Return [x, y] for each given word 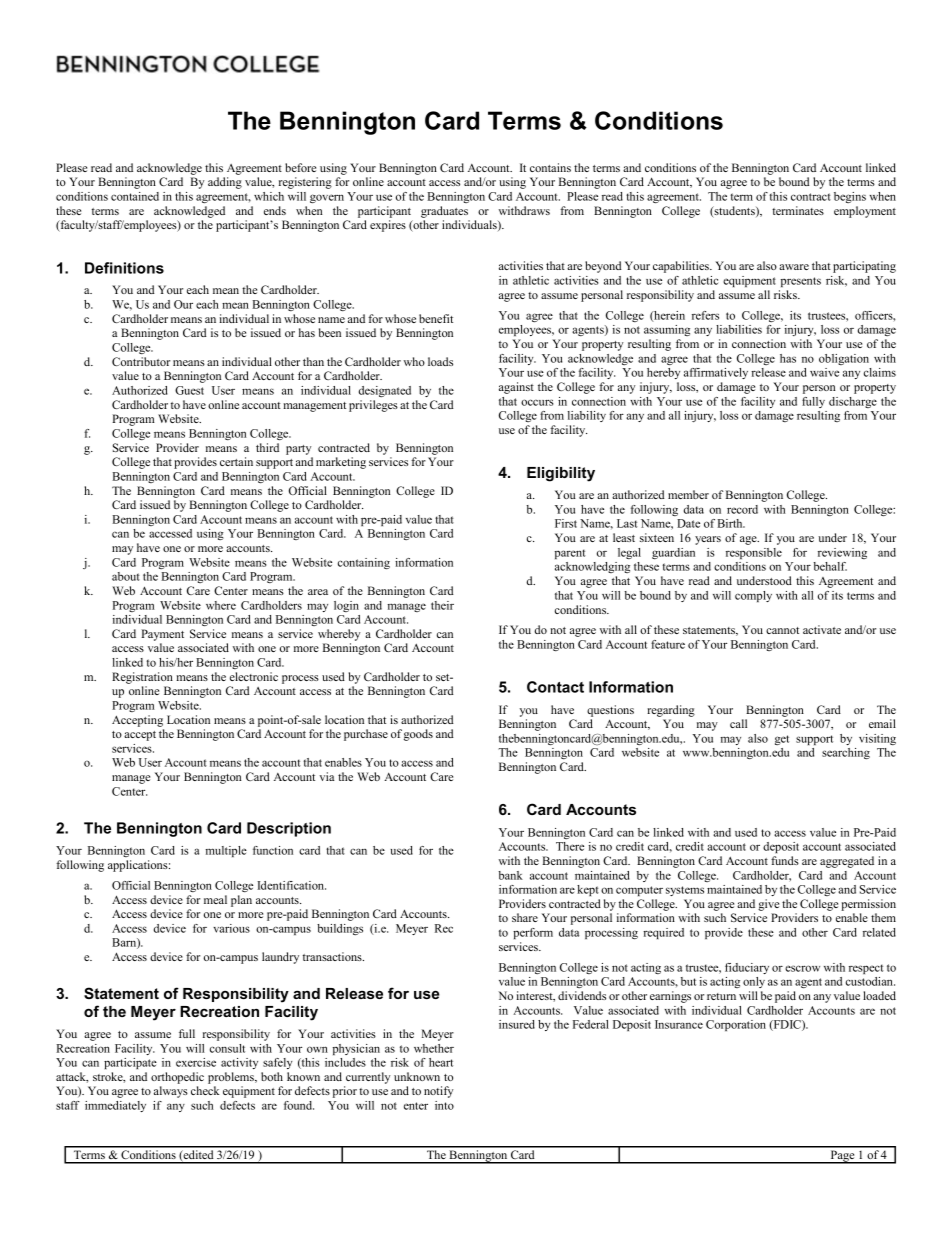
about [126, 576]
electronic [254, 676]
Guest [189, 390]
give [768, 905]
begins [850, 197]
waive [824, 372]
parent [570, 554]
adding [225, 183]
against [516, 388]
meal [215, 899]
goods [418, 735]
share [525, 917]
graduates [444, 212]
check [205, 1090]
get [782, 740]
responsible [754, 553]
